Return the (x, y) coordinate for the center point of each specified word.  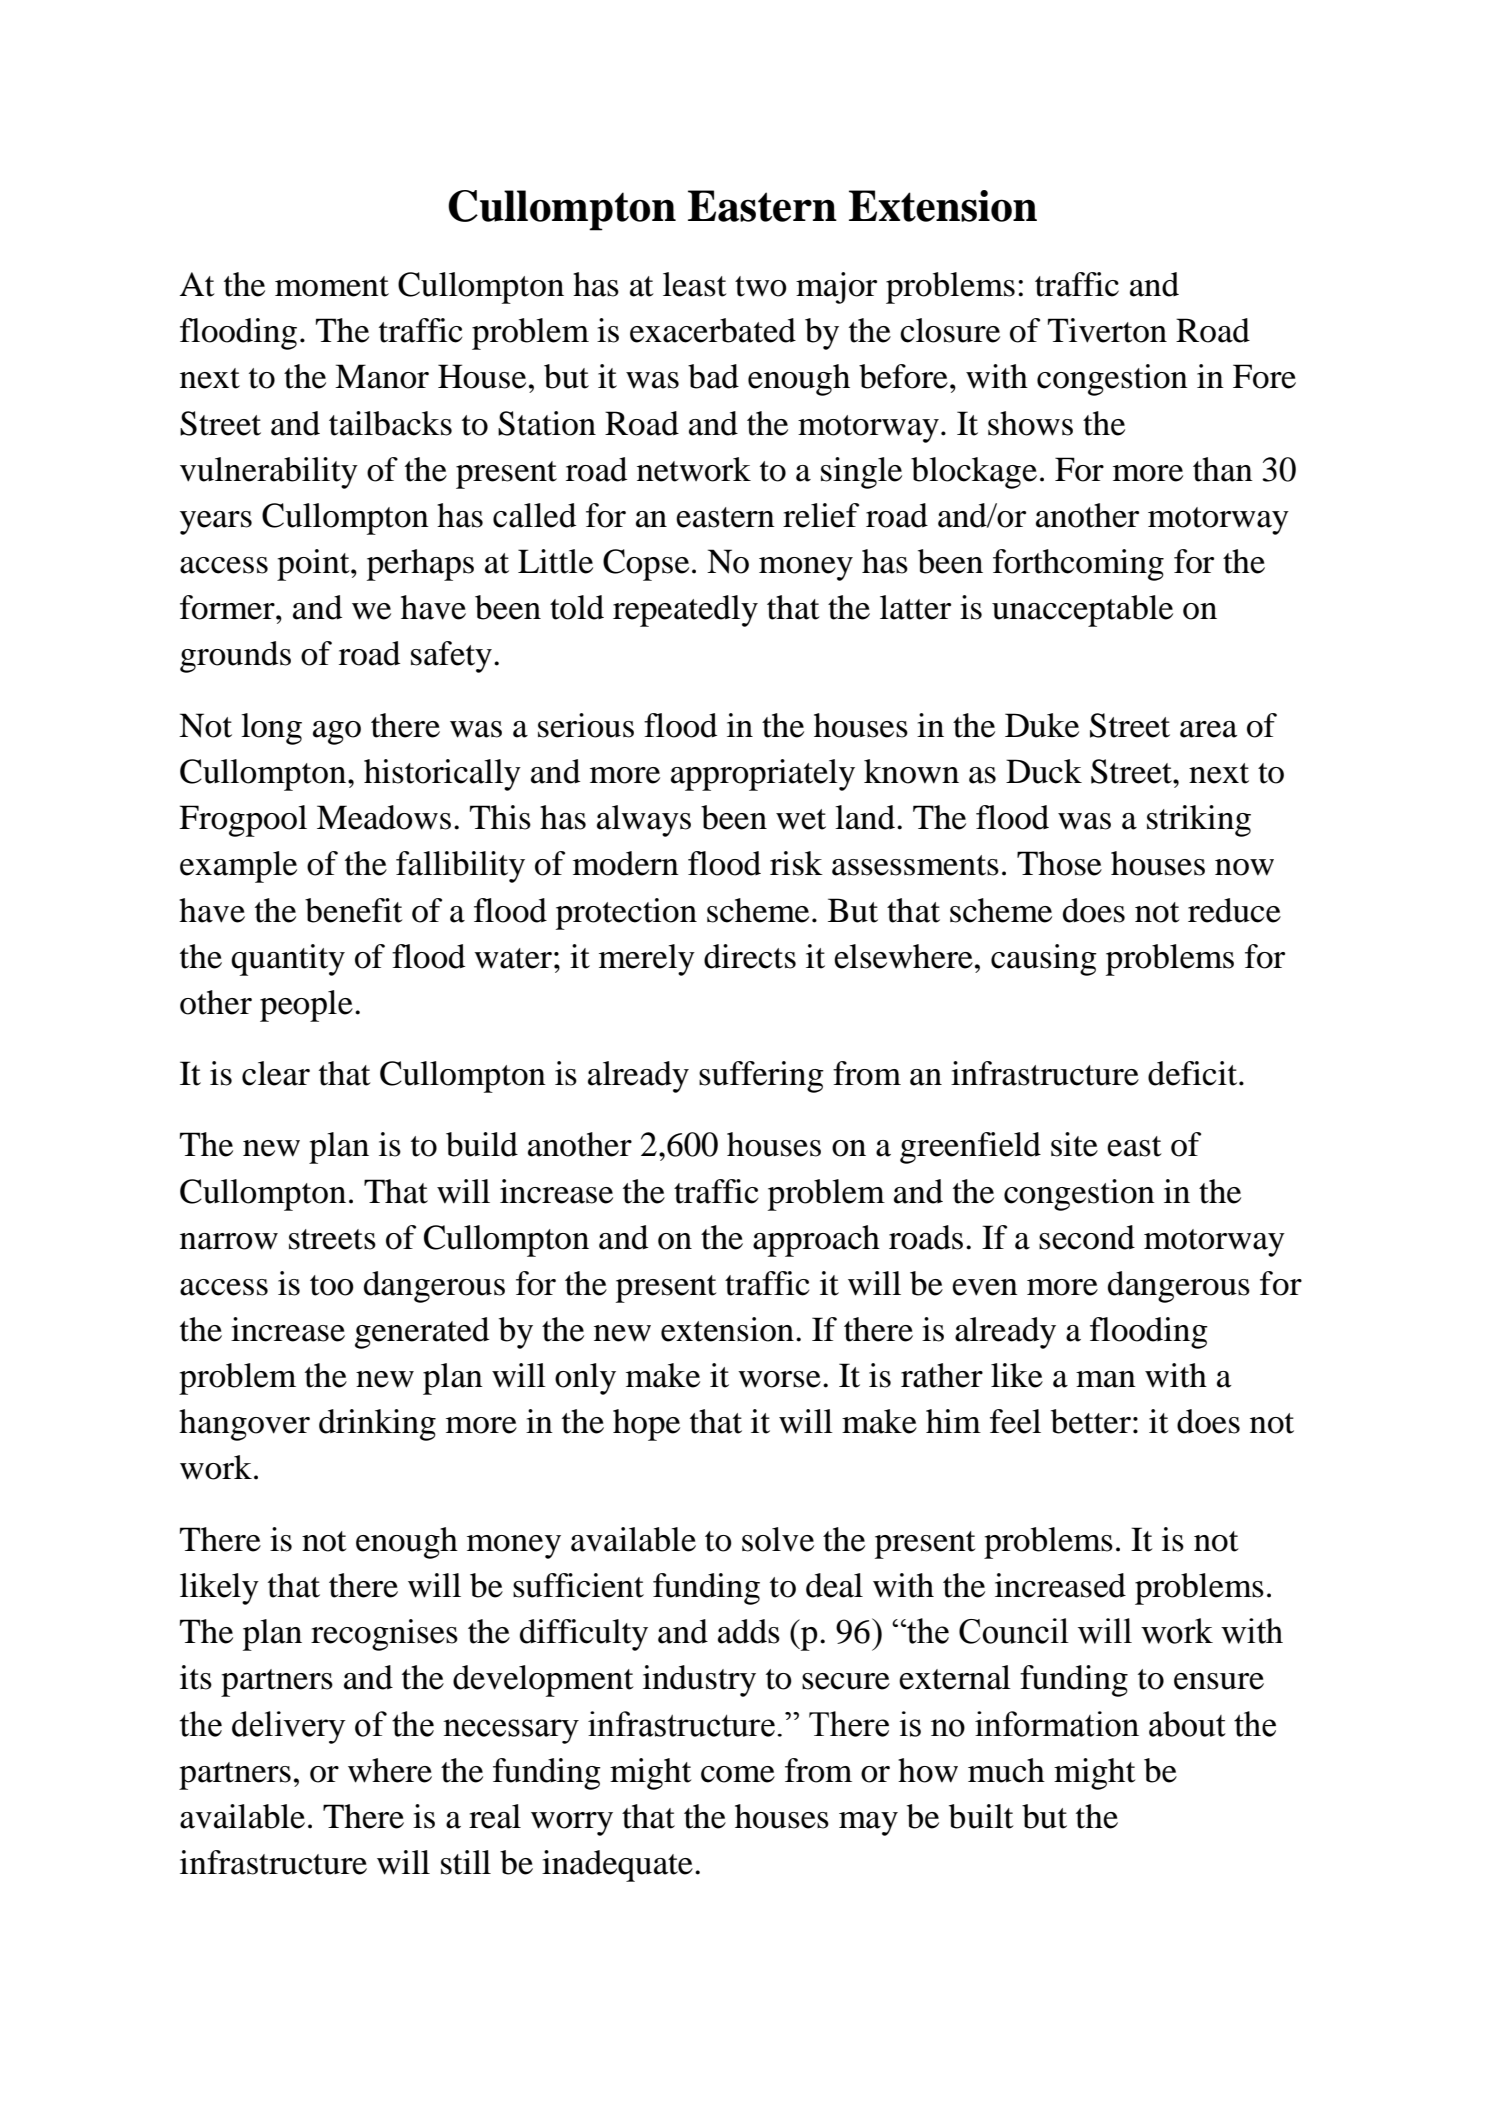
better (1091, 1421)
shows (1030, 423)
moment (332, 286)
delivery (289, 1727)
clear (276, 1073)
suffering (761, 1077)
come (738, 1774)
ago (337, 733)
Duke (1042, 725)
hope (646, 1425)
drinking (377, 1425)
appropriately (763, 775)
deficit (1194, 1073)
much (1006, 1770)
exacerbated (713, 330)
